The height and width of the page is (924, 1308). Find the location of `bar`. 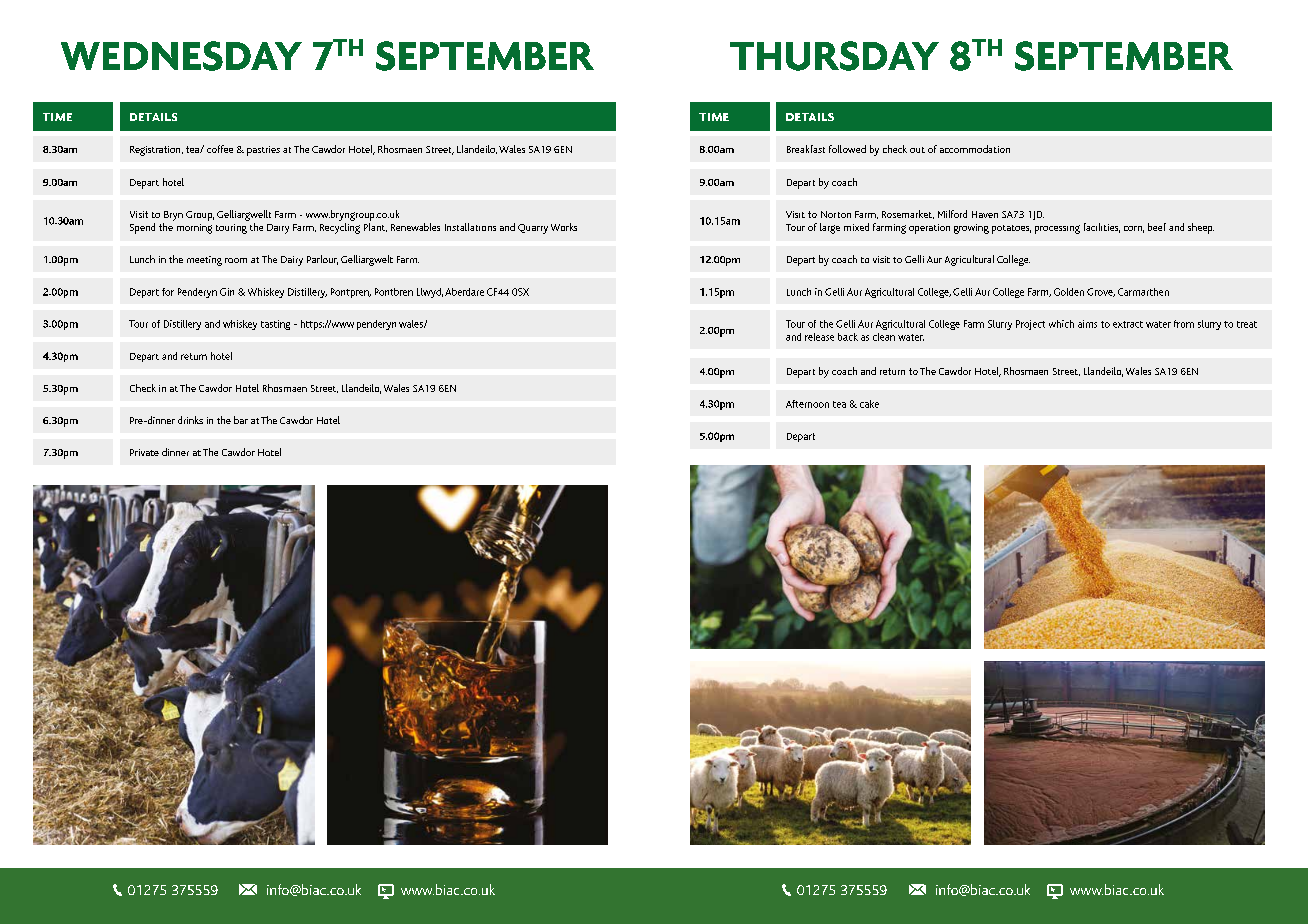

bar is located at coordinates (241, 420).
